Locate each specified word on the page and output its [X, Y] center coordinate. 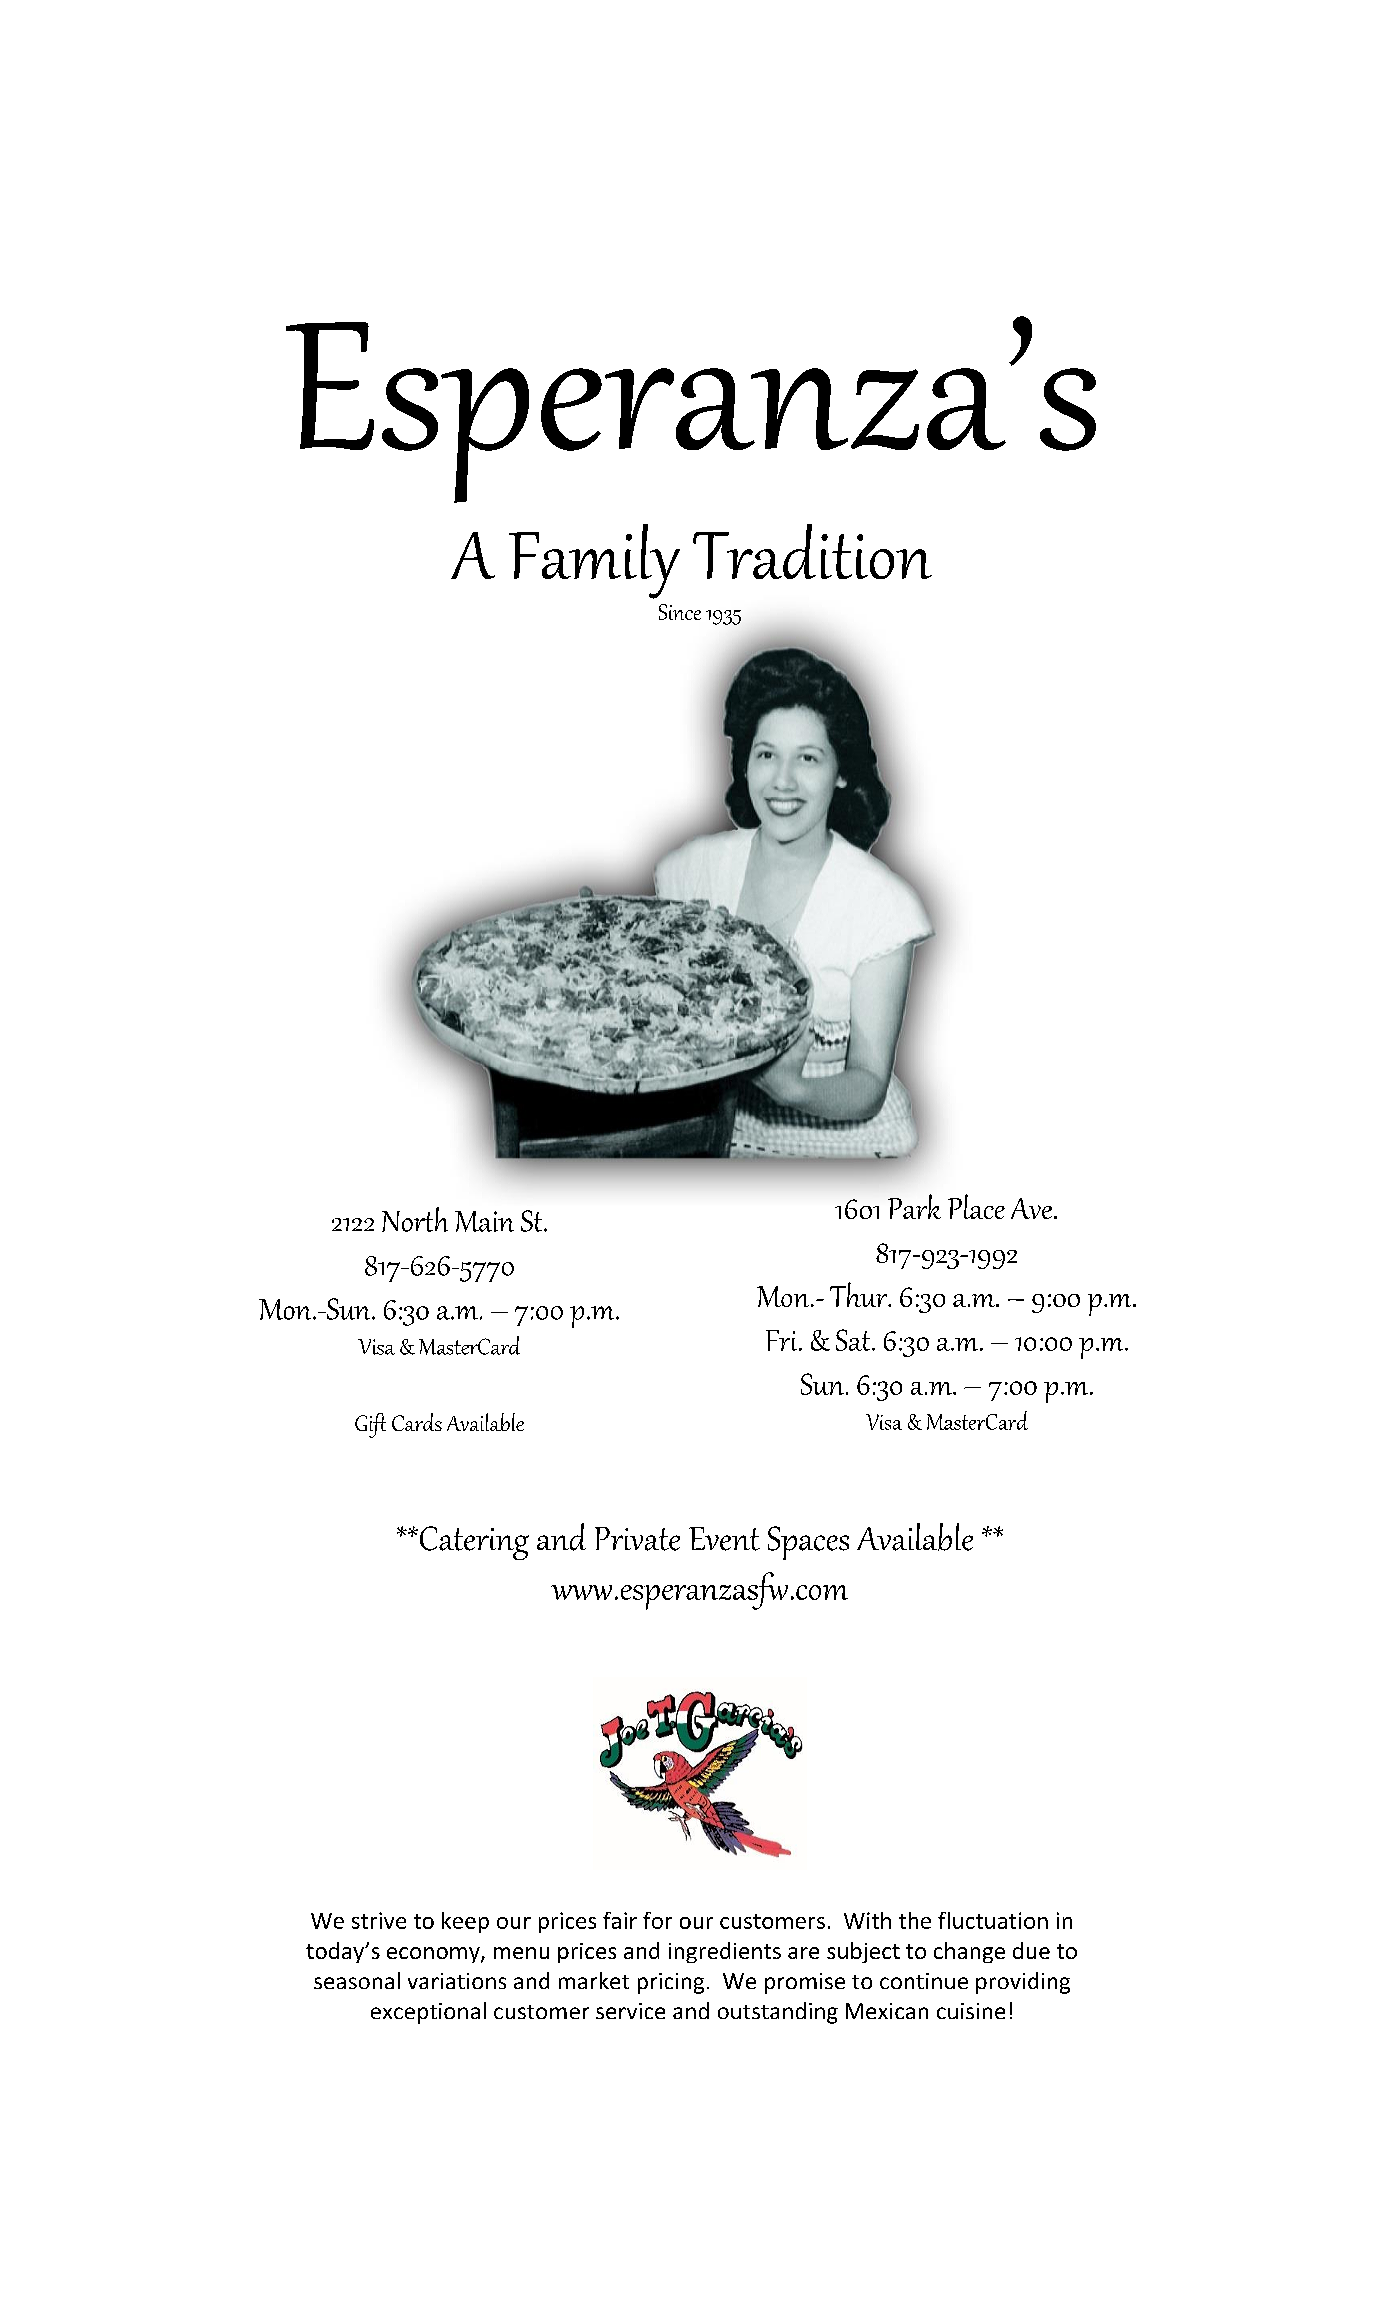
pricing [671, 1983]
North [415, 1219]
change [969, 1952]
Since [680, 612]
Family [594, 561]
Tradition [812, 551]
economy [434, 1955]
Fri [783, 1340]
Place [976, 1206]
